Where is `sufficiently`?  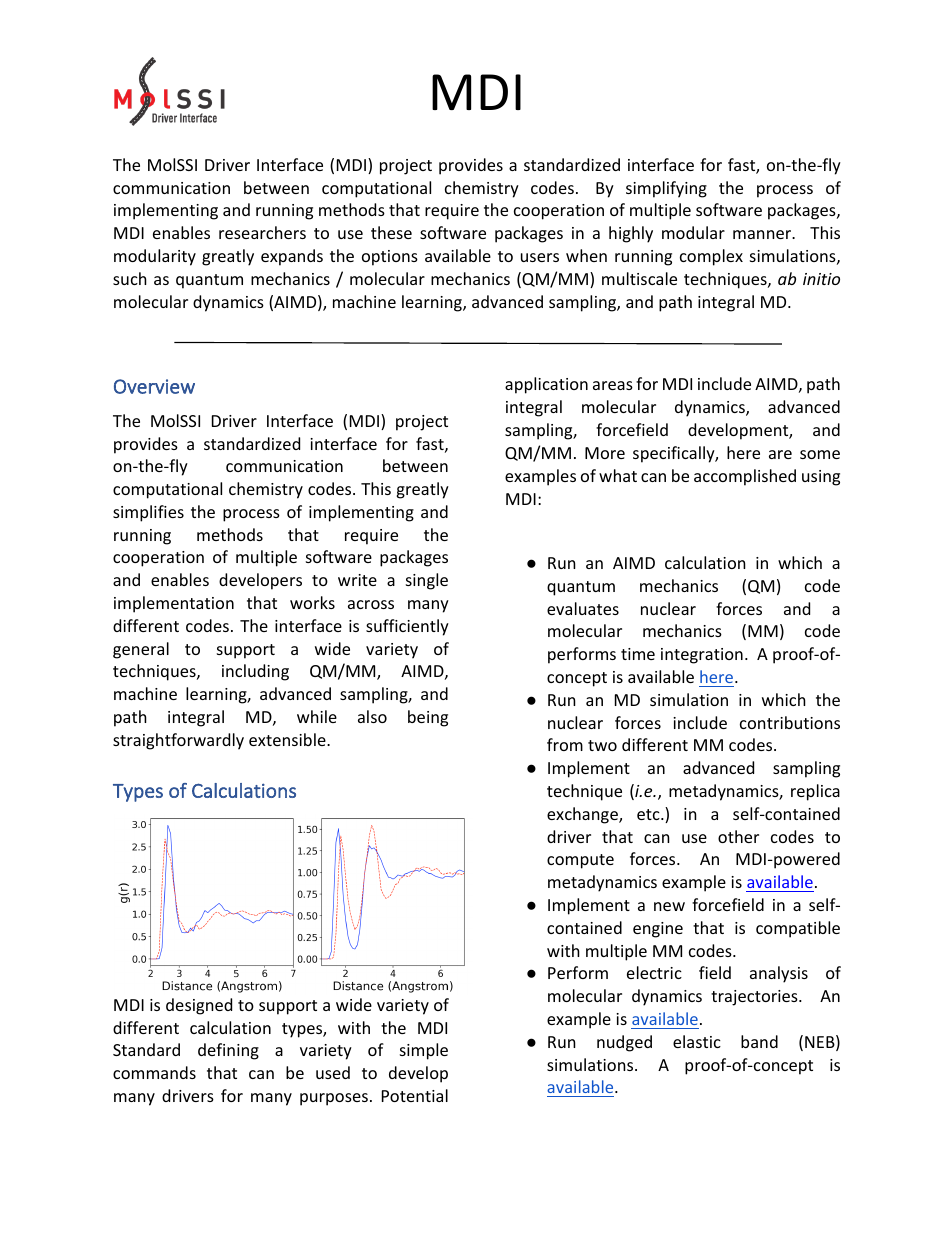 sufficiently is located at coordinates (407, 627).
